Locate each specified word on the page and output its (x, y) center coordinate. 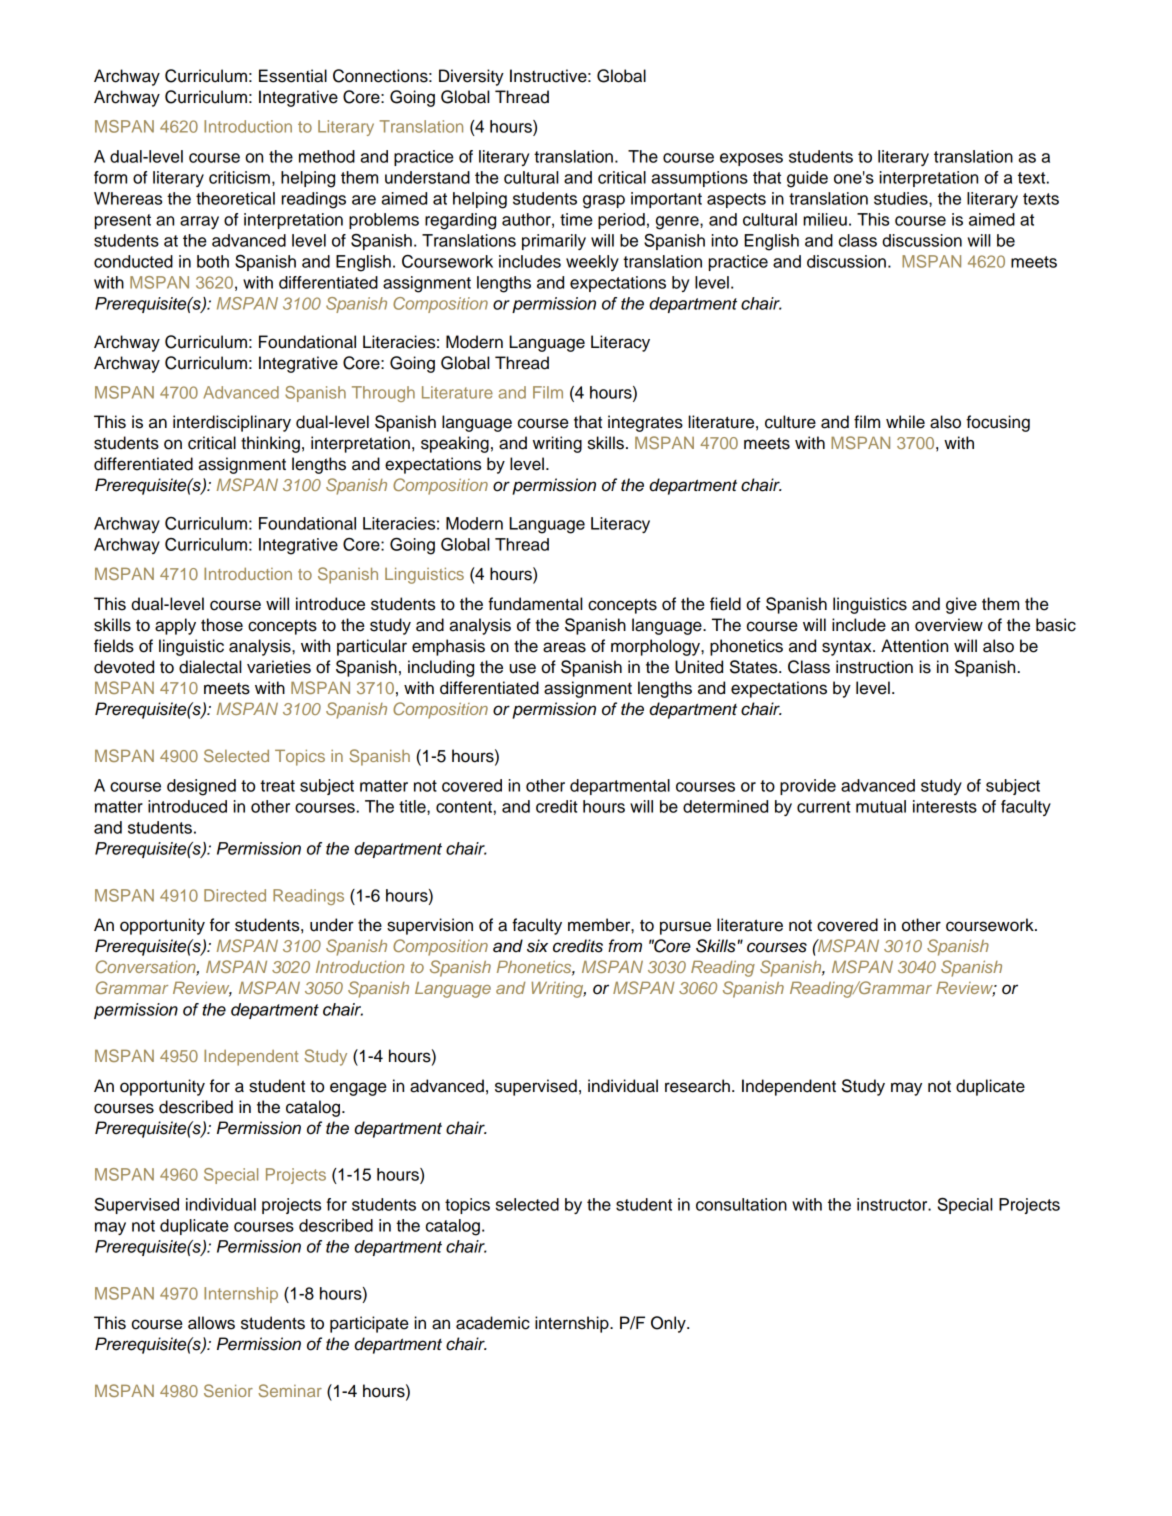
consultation (741, 1204)
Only (669, 1324)
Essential (293, 76)
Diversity (471, 77)
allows (211, 1323)
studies (902, 198)
